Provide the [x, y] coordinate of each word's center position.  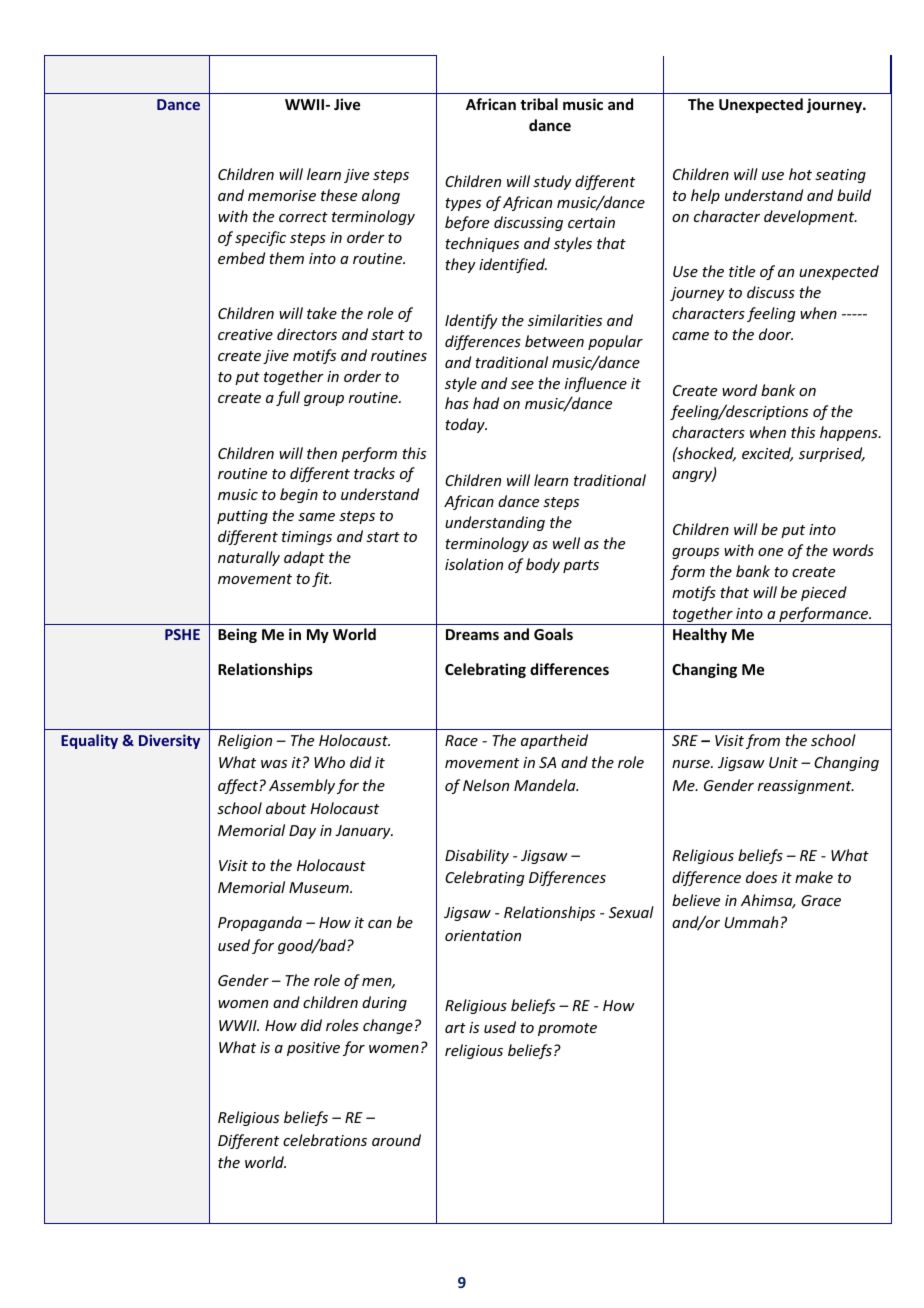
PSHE [182, 634]
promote [567, 1029]
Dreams [472, 634]
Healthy [700, 635]
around [396, 1140]
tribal [539, 104]
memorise [282, 195]
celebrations [325, 1140]
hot [800, 174]
